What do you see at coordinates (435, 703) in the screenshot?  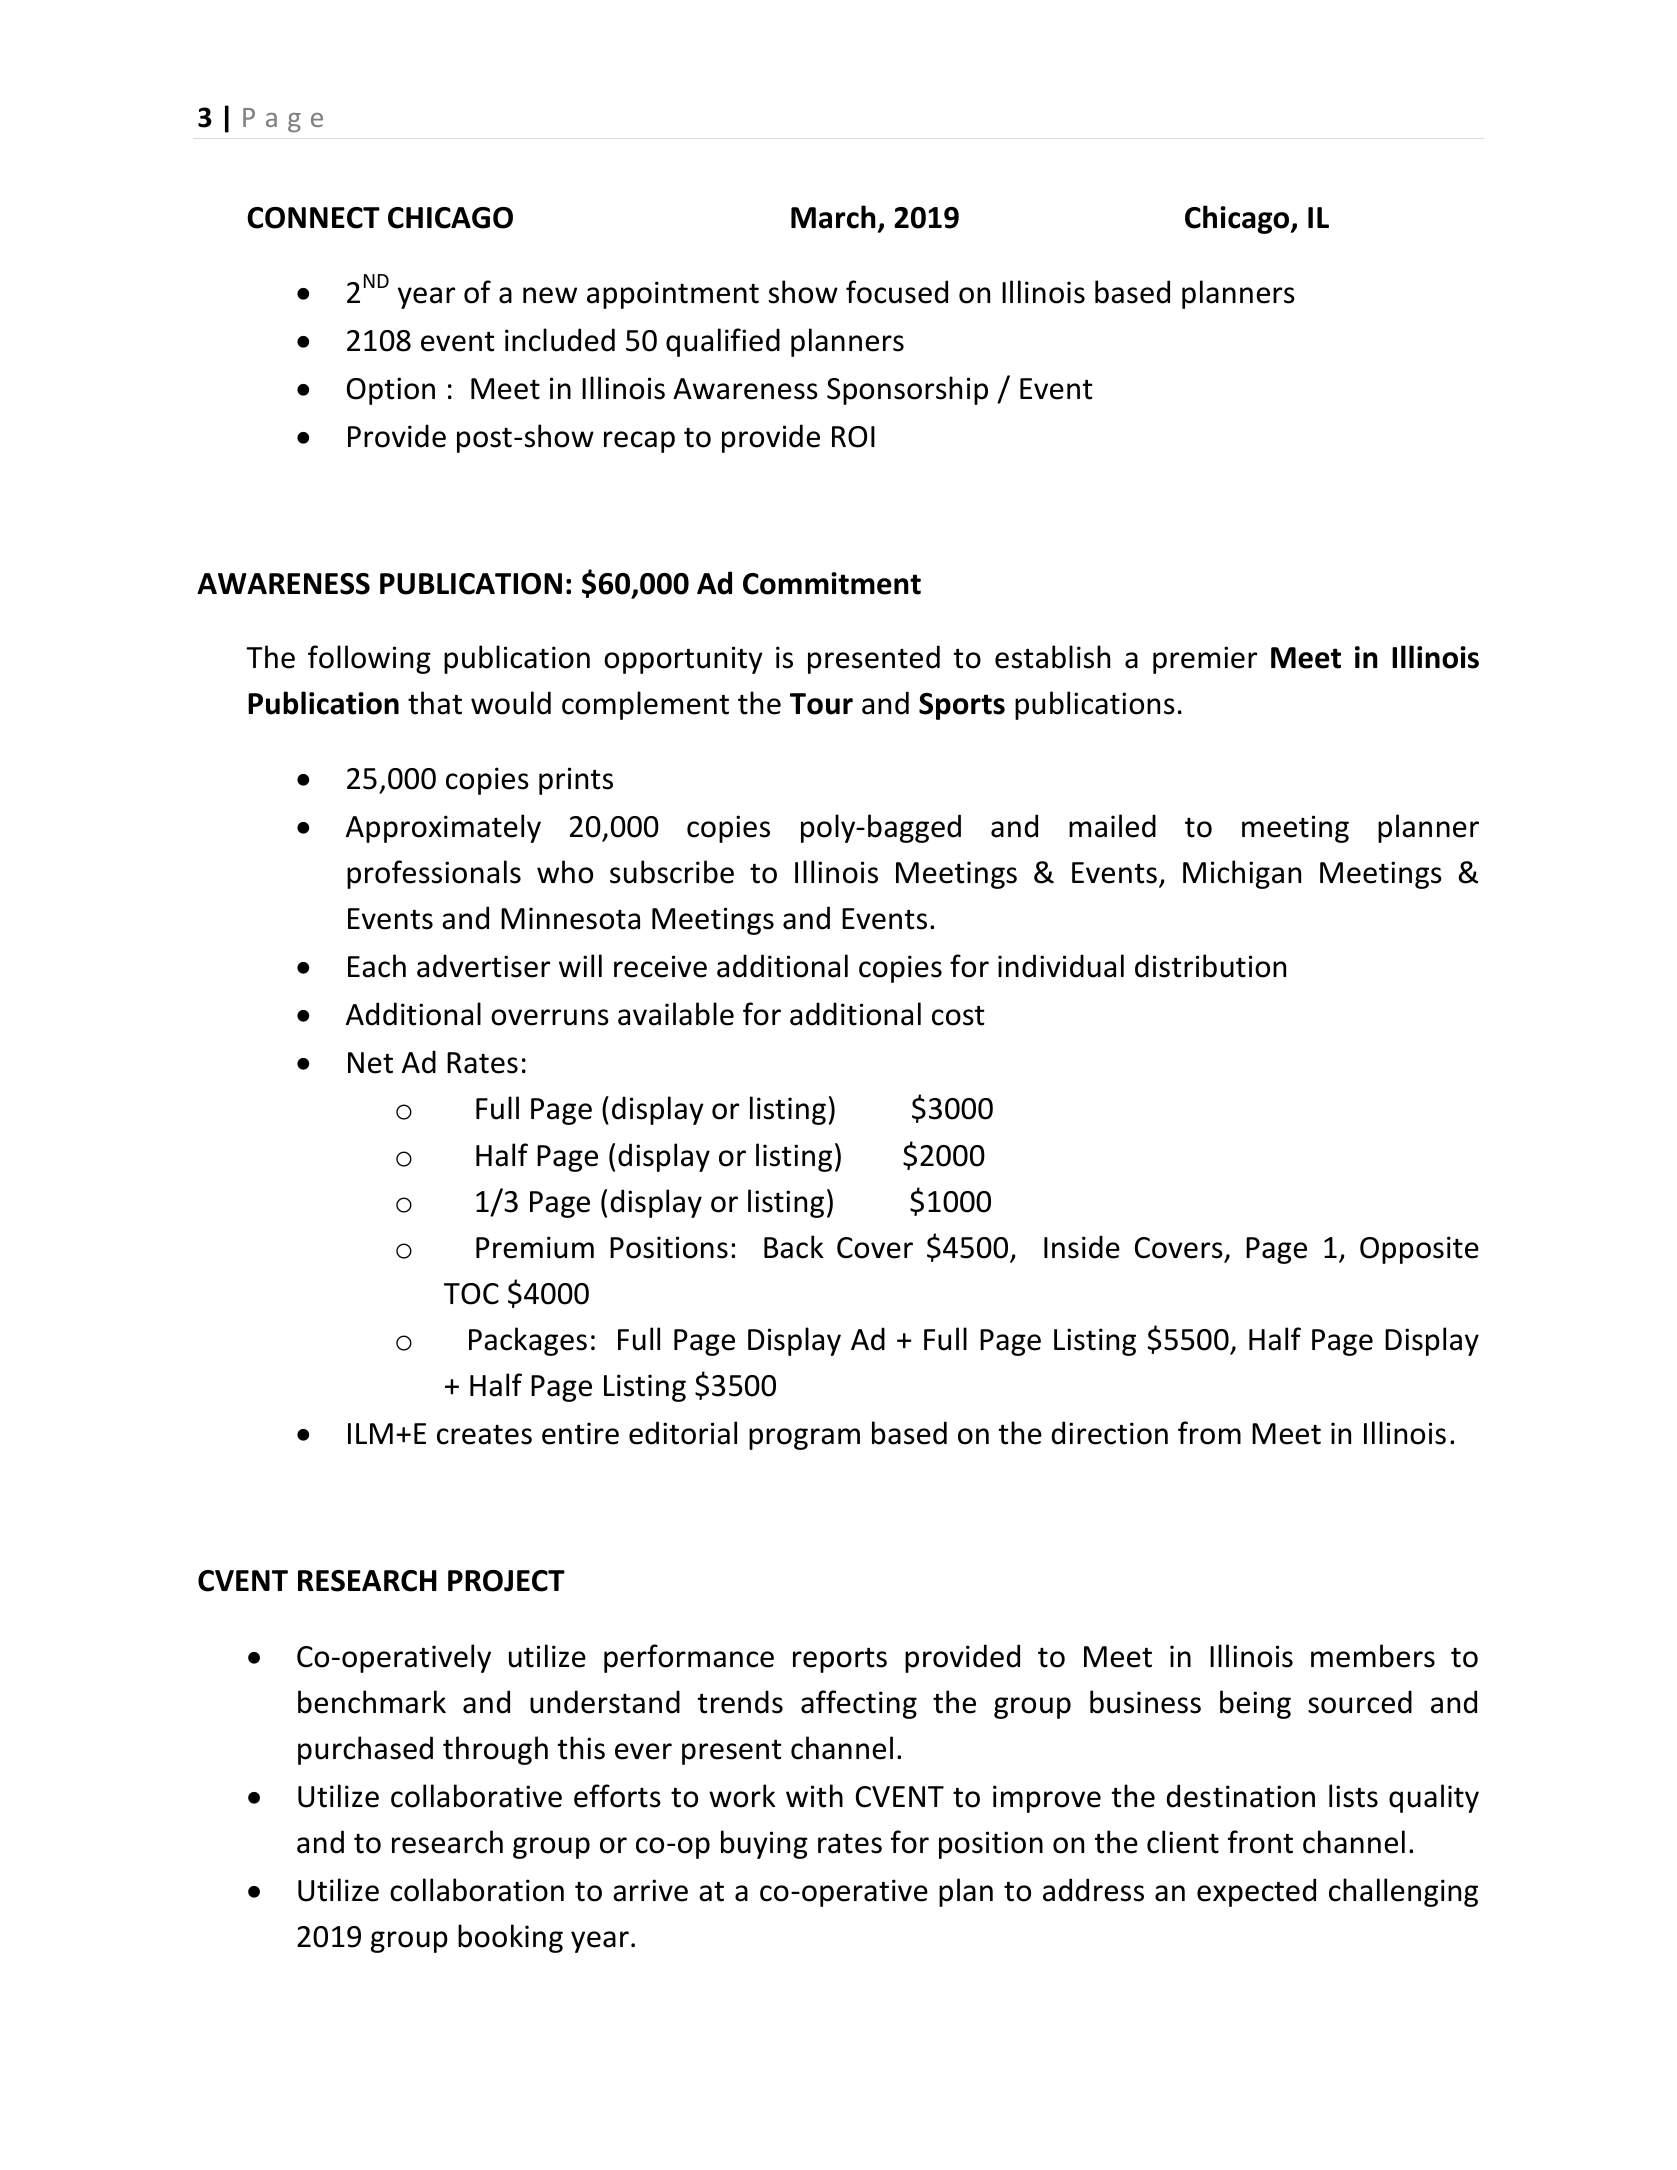 I see `that` at bounding box center [435, 703].
